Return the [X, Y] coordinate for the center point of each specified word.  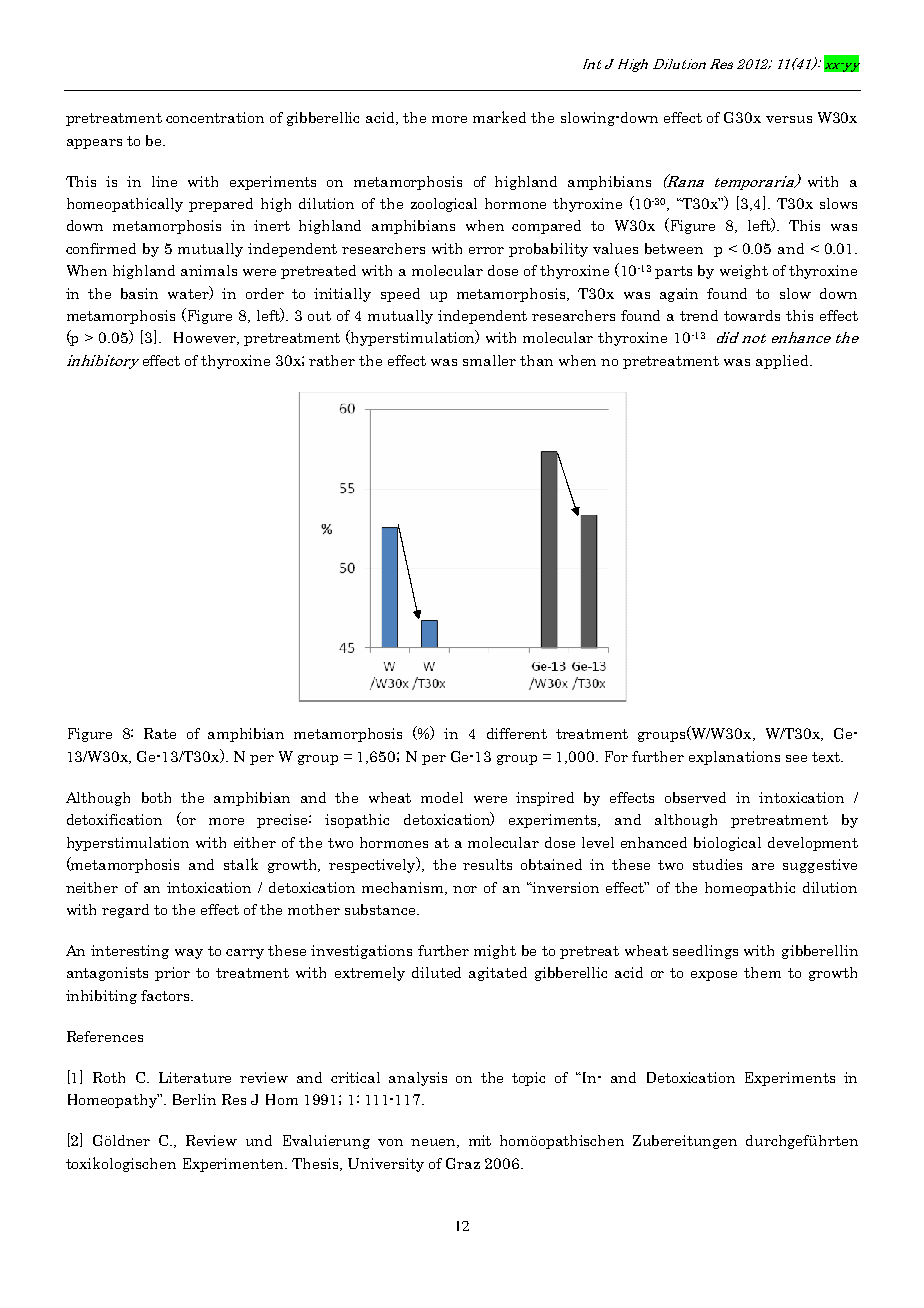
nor [465, 889]
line [164, 181]
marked [499, 117]
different [517, 733]
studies [717, 864]
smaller [489, 360]
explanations [734, 758]
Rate [160, 733]
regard [125, 911]
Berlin [194, 1099]
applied [783, 362]
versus [789, 119]
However [206, 338]
